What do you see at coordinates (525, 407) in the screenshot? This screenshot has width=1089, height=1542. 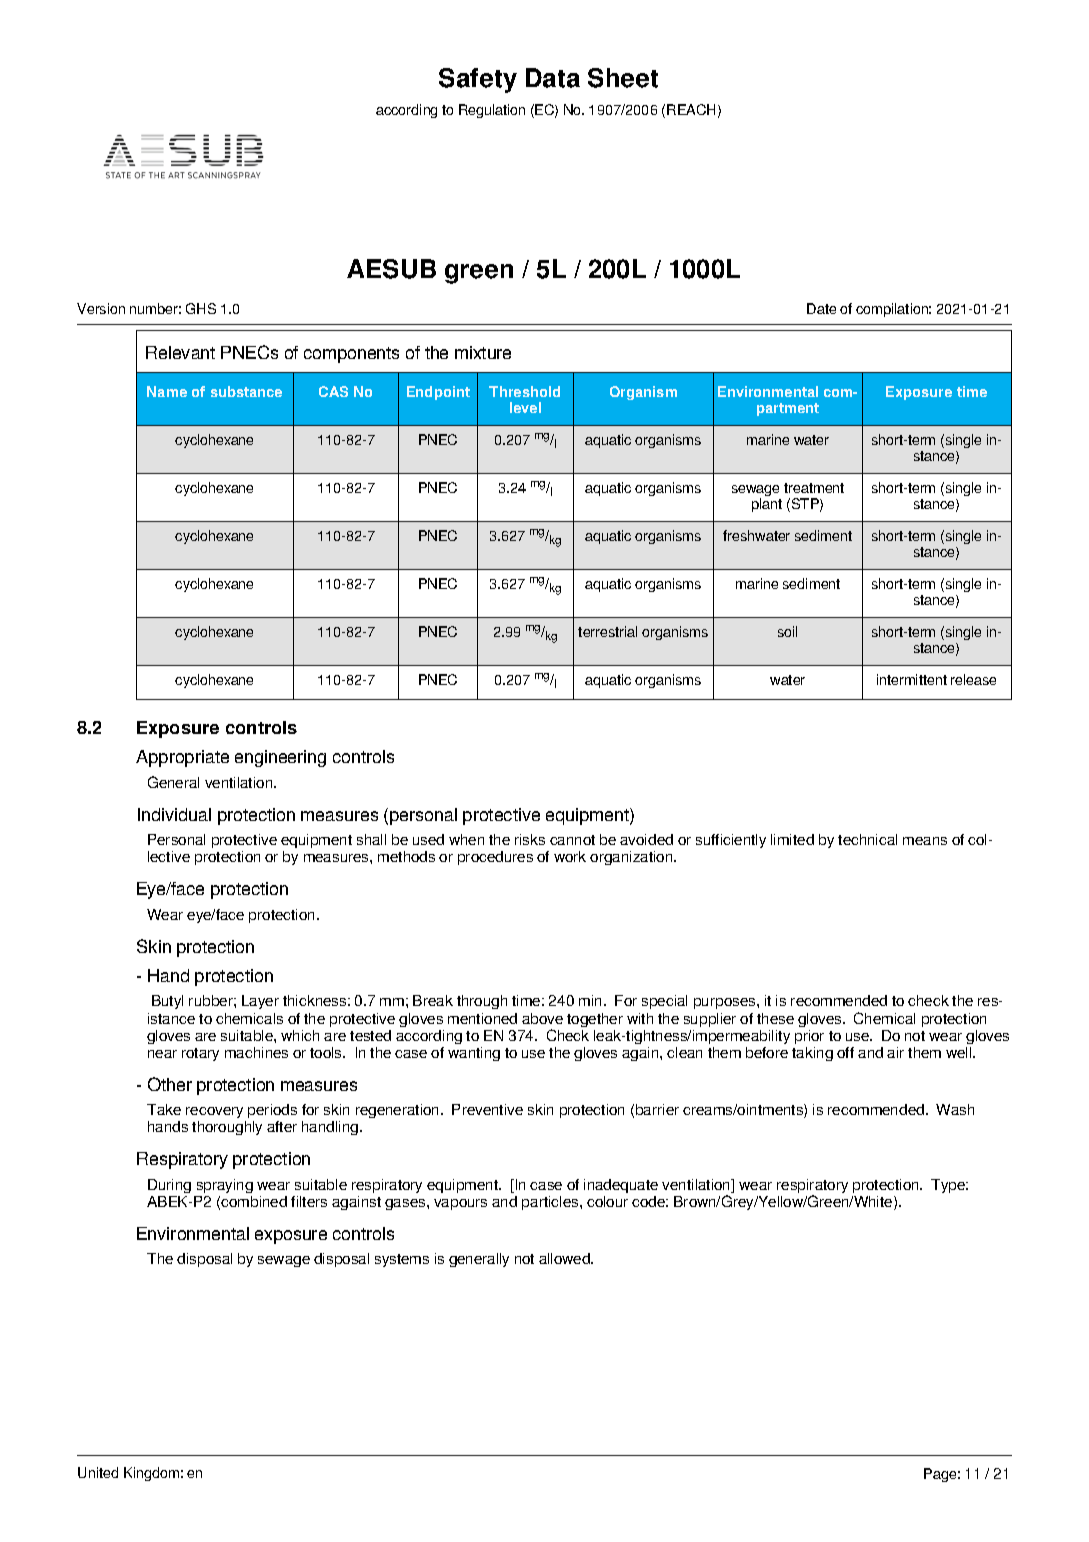 I see `level` at bounding box center [525, 407].
